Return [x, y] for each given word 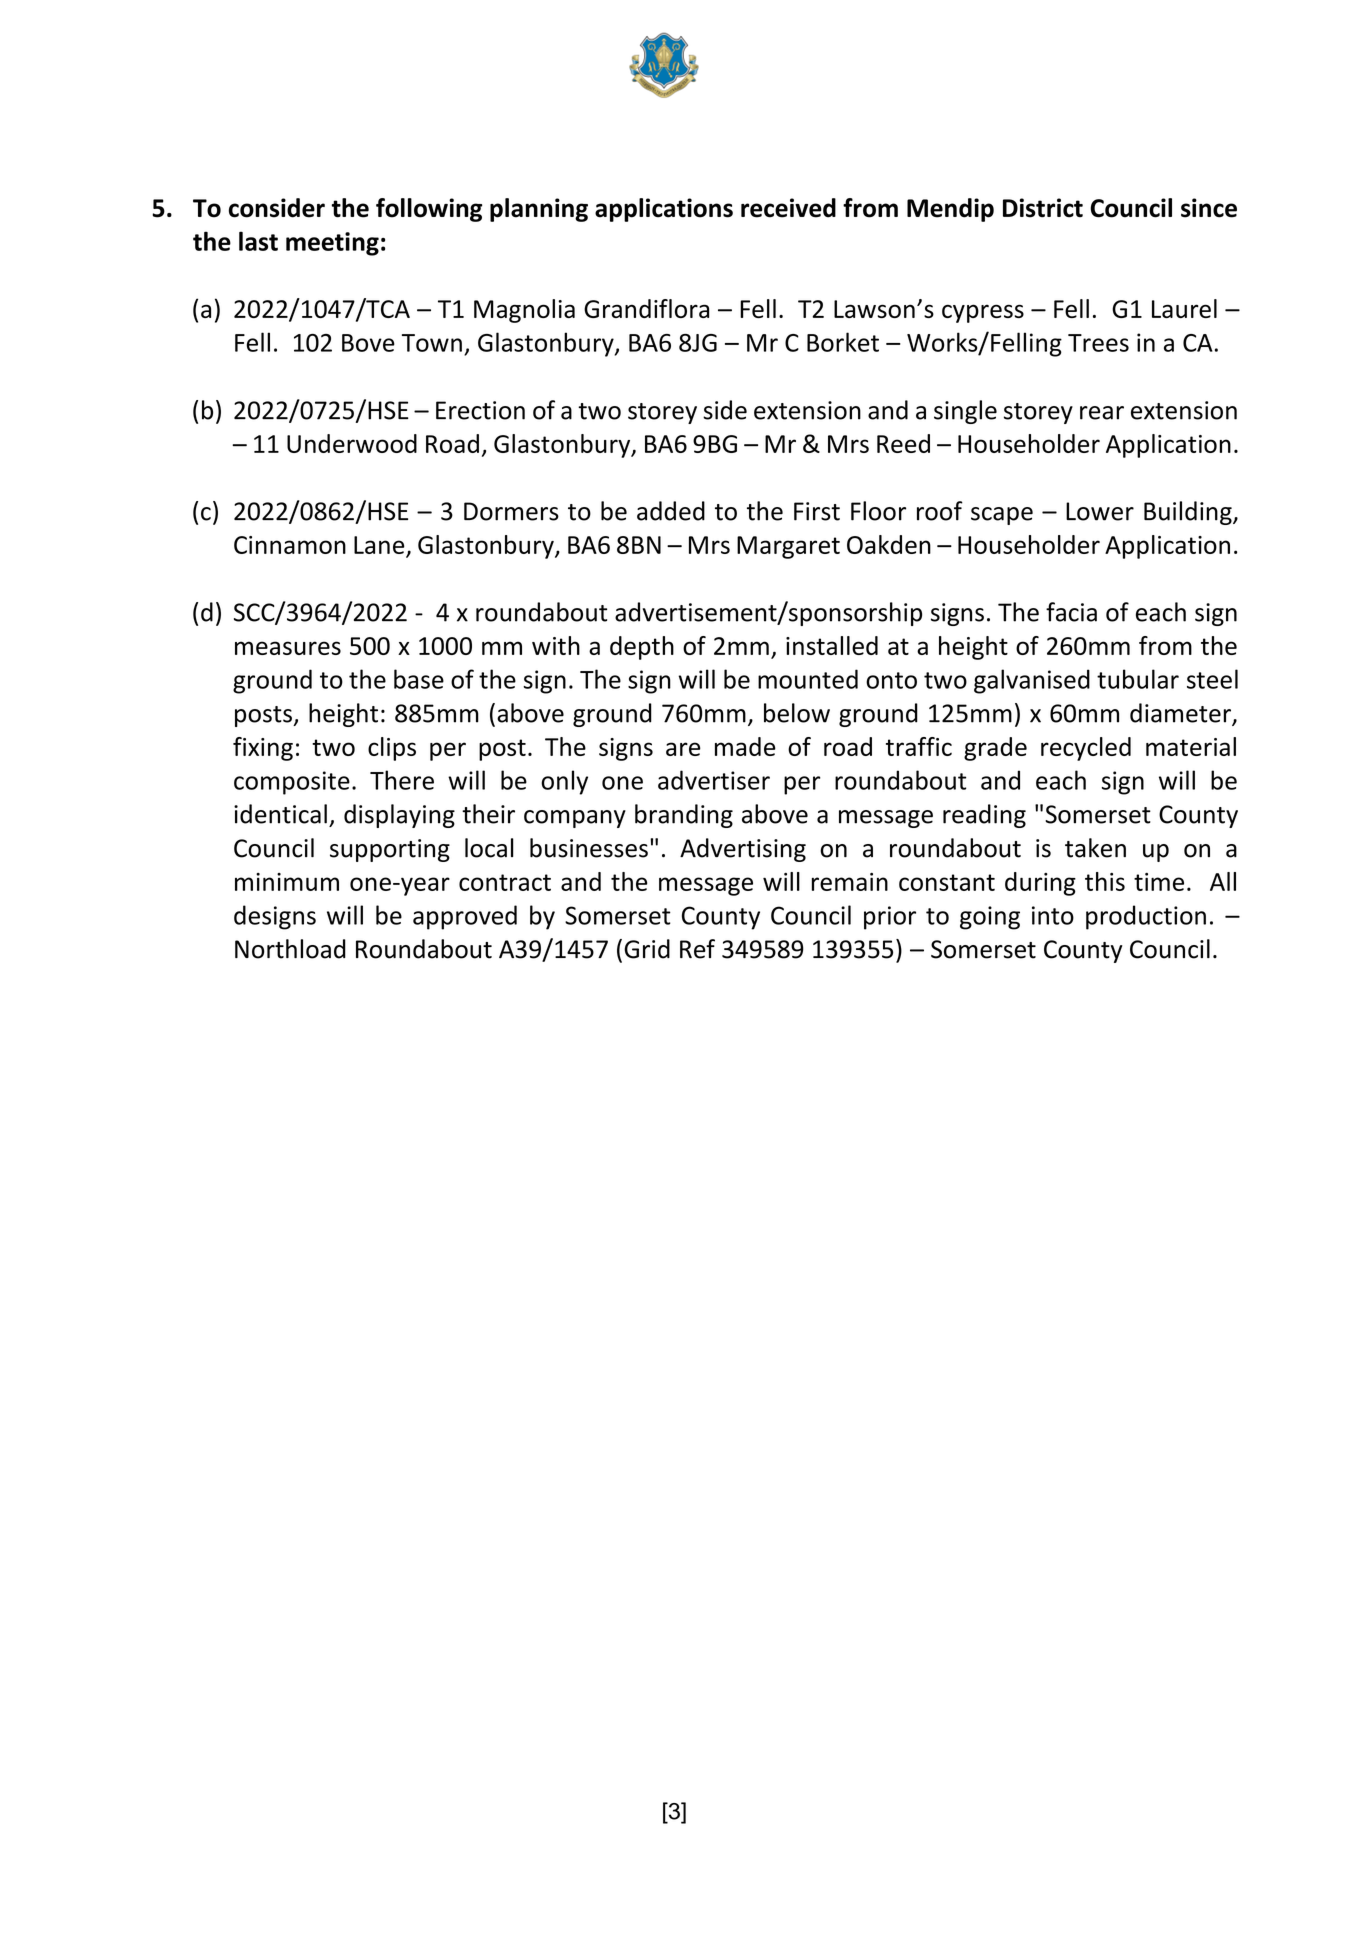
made [745, 746]
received [788, 208]
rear [1102, 413]
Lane [379, 545]
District [1043, 208]
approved [465, 917]
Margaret [788, 547]
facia [1071, 612]
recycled [1086, 749]
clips [392, 749]
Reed [903, 443]
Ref [697, 949]
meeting [332, 244]
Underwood [352, 443]
